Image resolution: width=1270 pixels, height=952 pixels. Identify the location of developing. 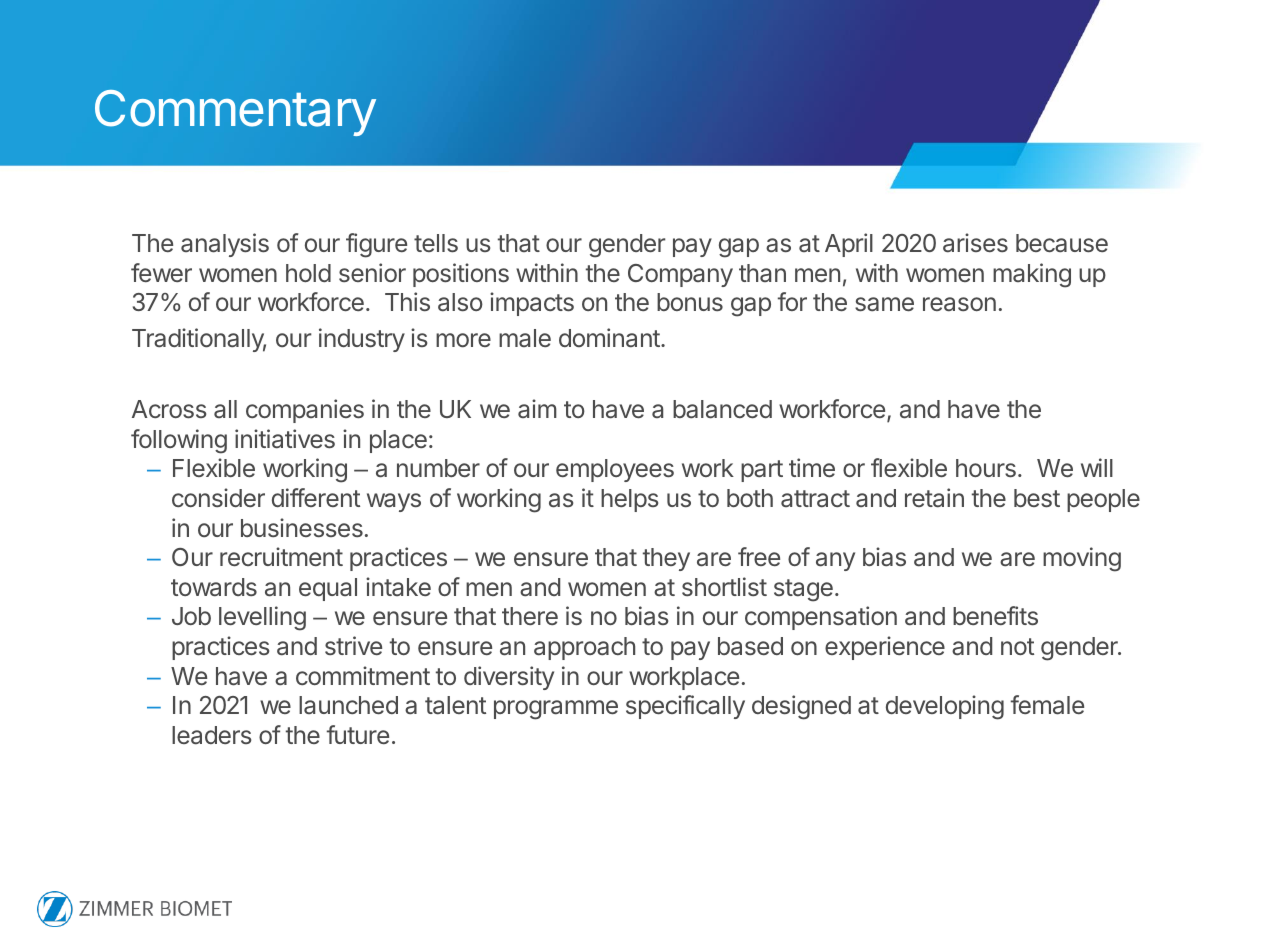
(945, 707).
